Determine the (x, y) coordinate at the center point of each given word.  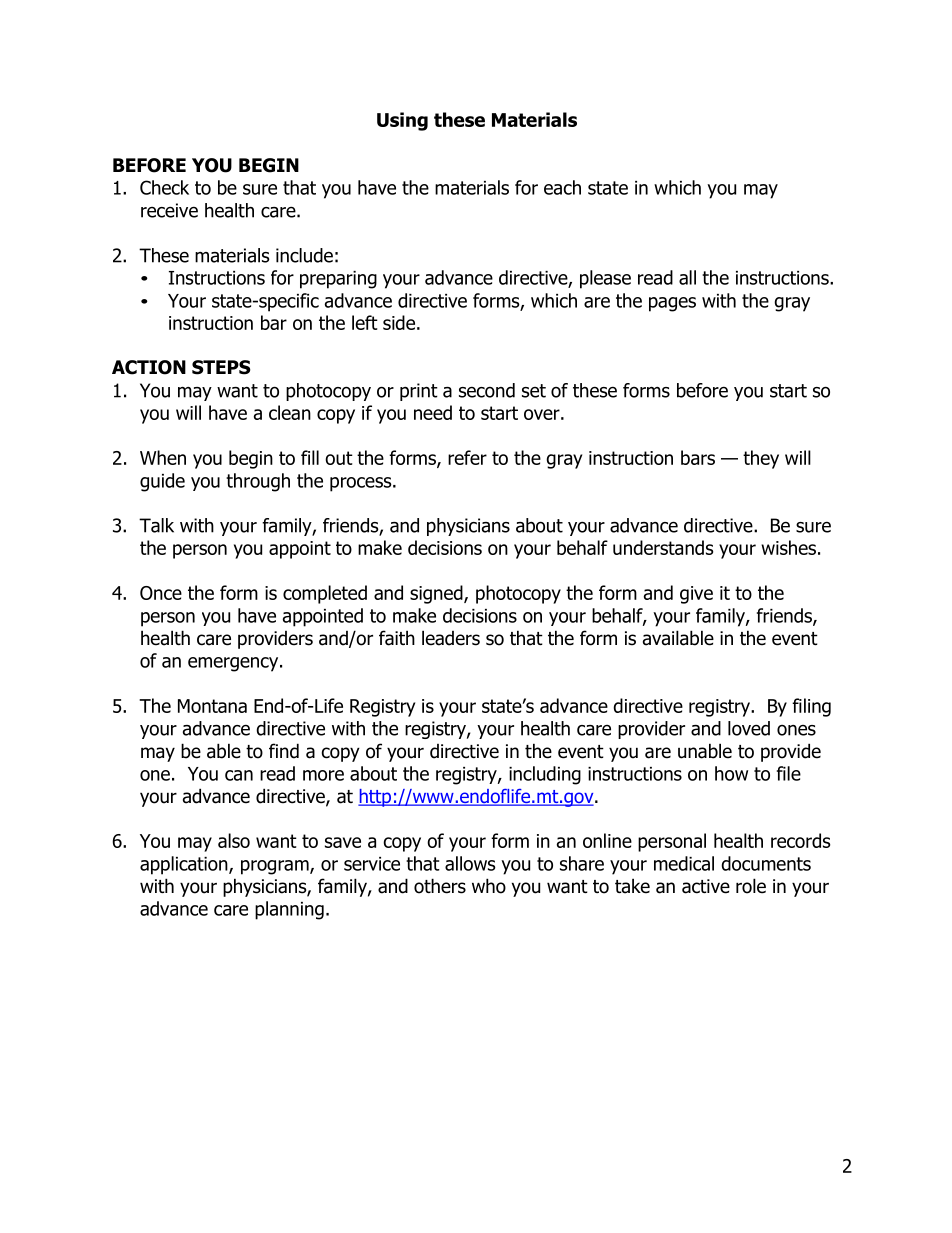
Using (402, 121)
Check (164, 187)
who (489, 886)
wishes (788, 547)
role (751, 886)
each (562, 187)
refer (467, 457)
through (258, 482)
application (185, 865)
